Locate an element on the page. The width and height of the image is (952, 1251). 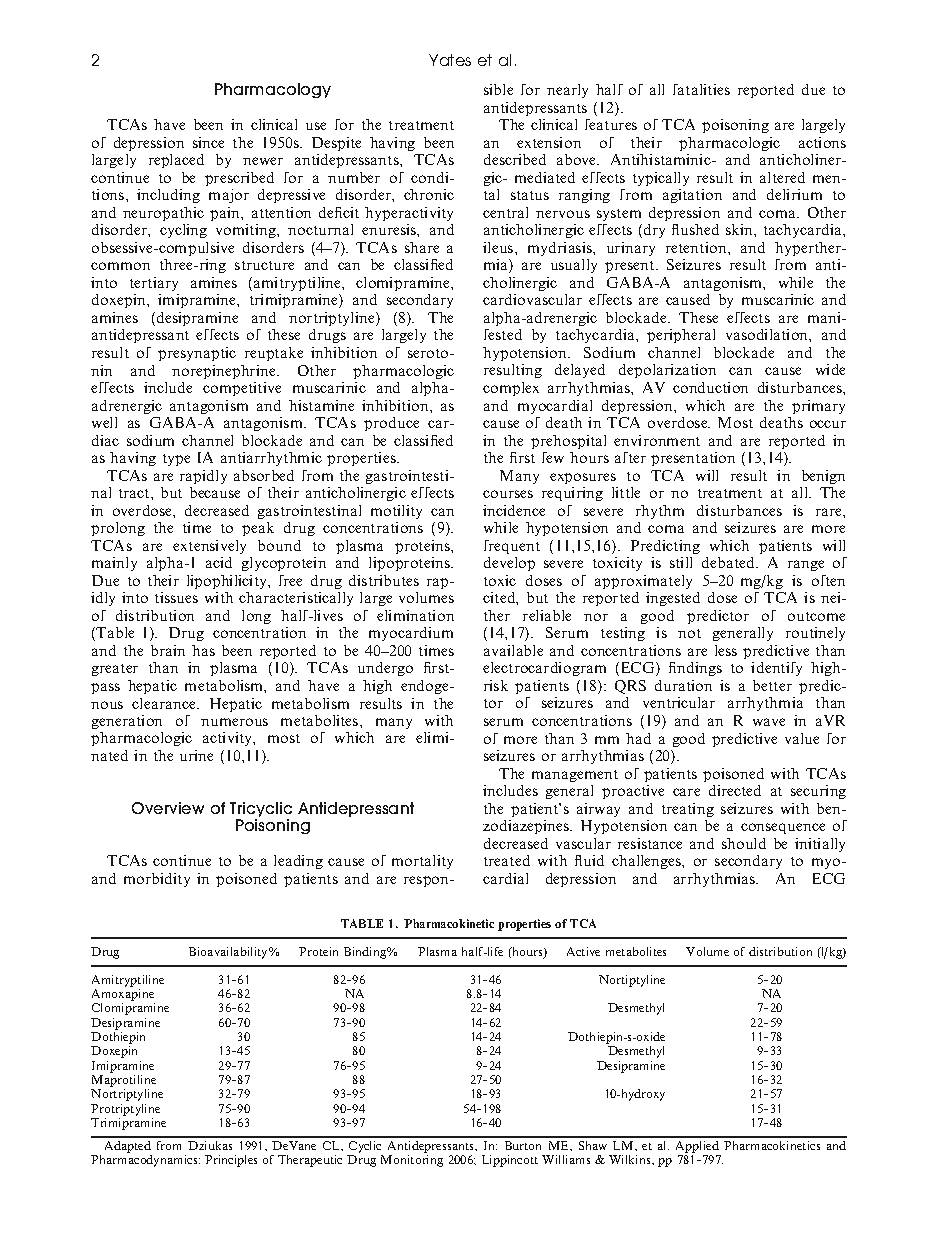
presynaptic is located at coordinates (197, 354).
